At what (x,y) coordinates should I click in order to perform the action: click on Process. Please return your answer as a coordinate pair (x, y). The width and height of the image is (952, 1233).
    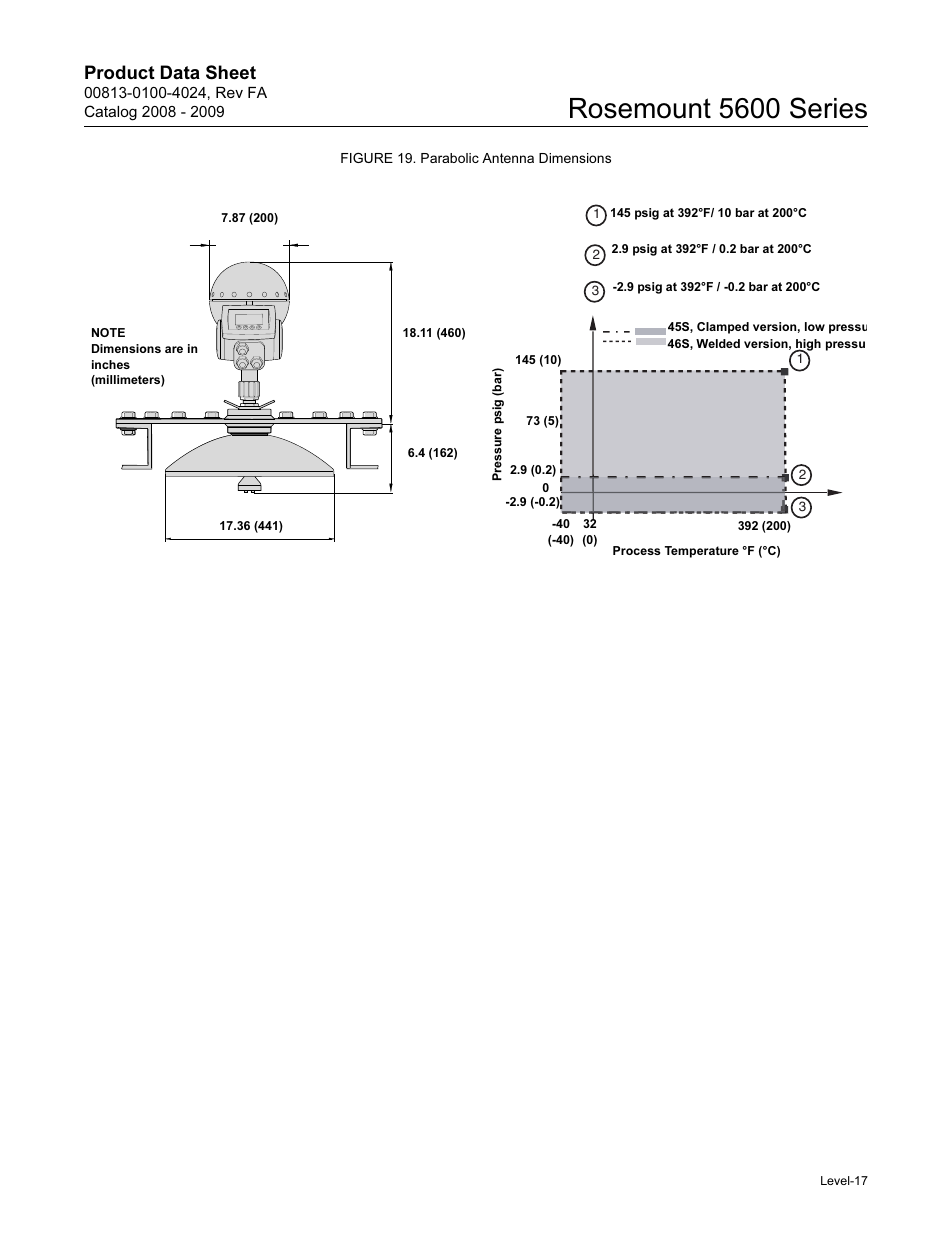
    Looking at the image, I should click on (637, 550).
